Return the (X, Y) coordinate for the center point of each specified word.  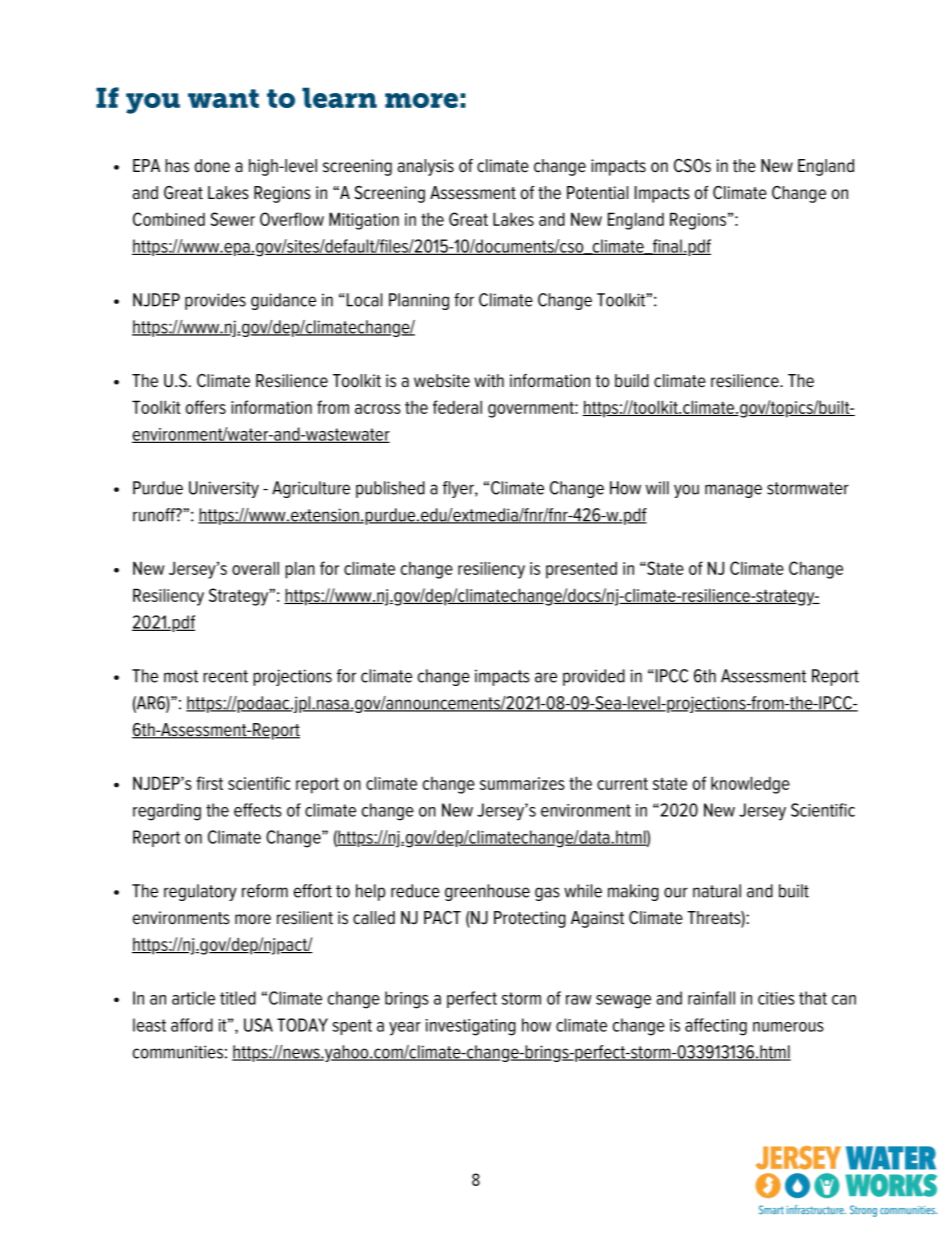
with (489, 380)
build (632, 381)
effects (258, 810)
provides (215, 301)
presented (581, 570)
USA (258, 1025)
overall (255, 568)
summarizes (522, 783)
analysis (426, 167)
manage (733, 491)
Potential (597, 193)
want (223, 98)
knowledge (750, 785)
